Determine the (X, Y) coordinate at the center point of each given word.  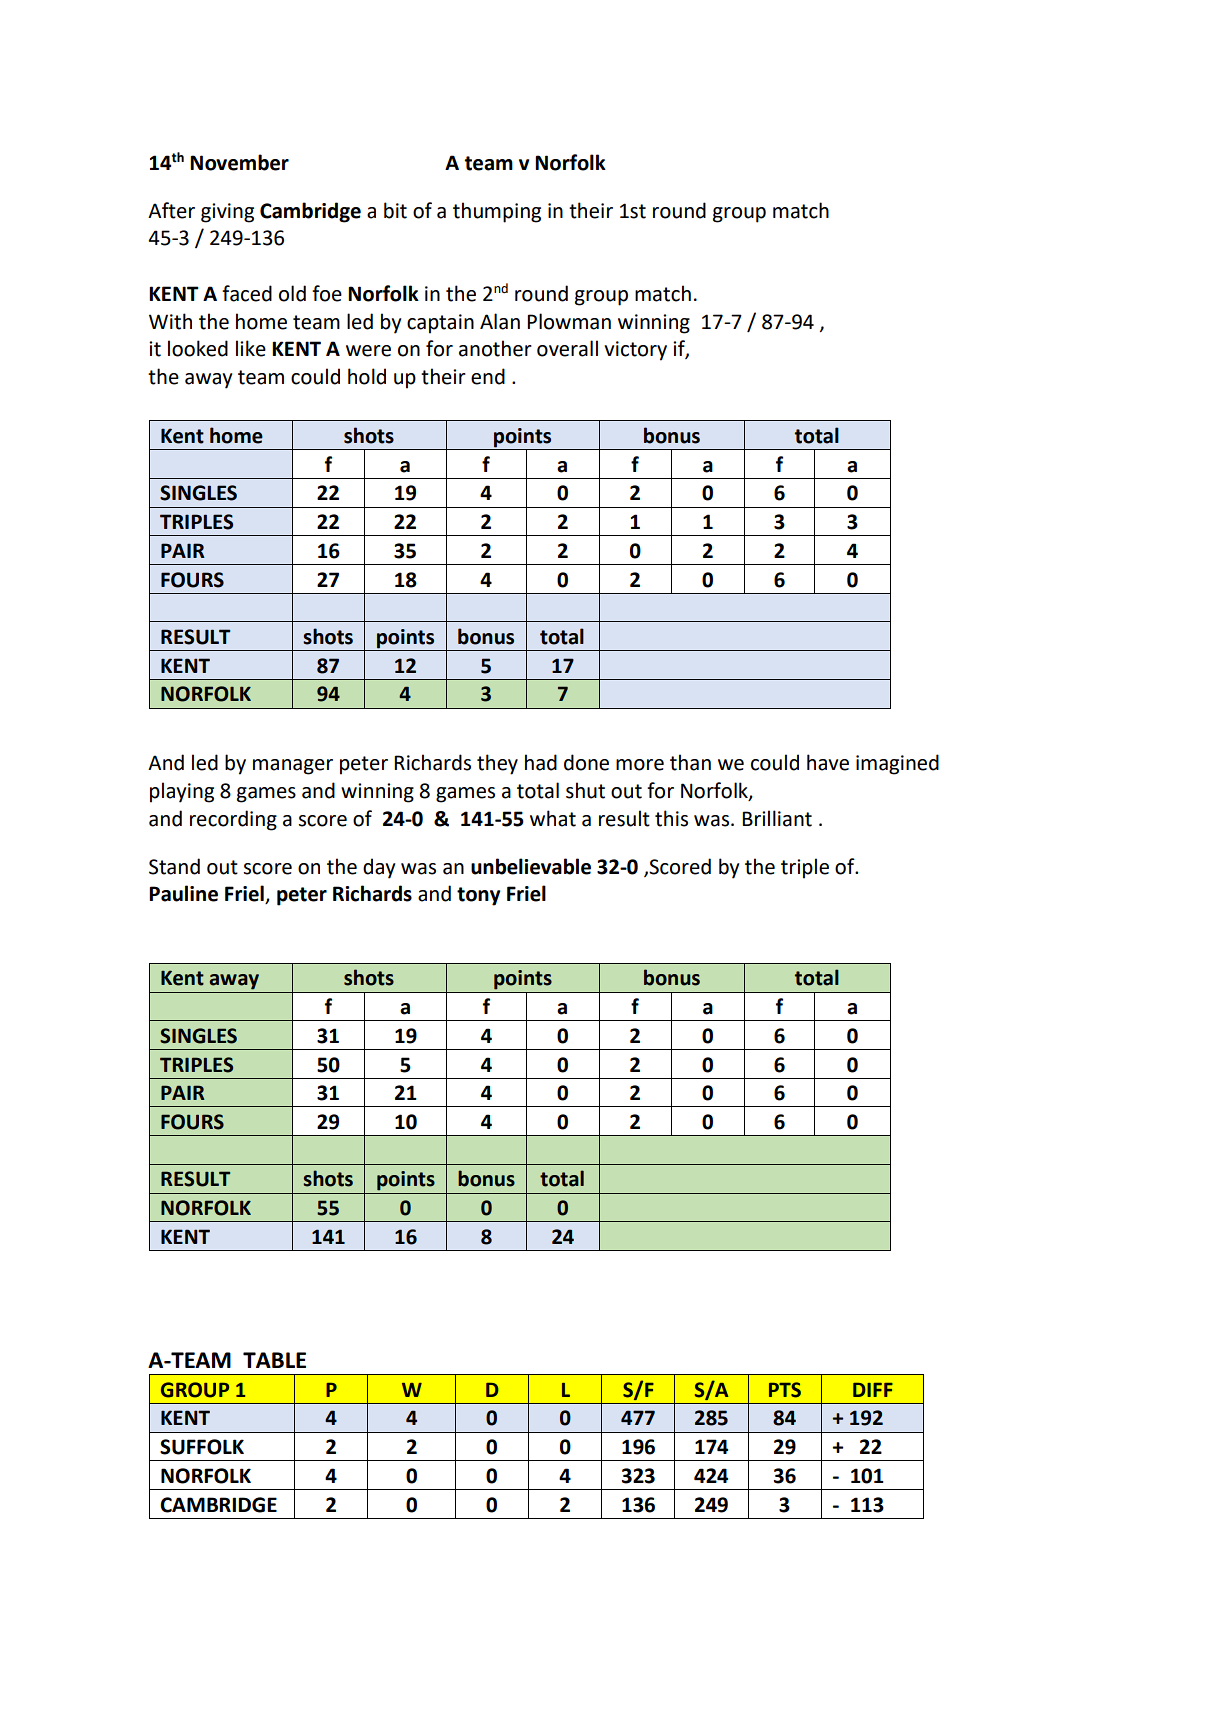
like (251, 348)
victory (635, 351)
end (488, 376)
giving (227, 213)
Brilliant (777, 818)
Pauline (183, 893)
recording (233, 820)
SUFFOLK (202, 1447)
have (828, 762)
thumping (497, 212)
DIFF (873, 1390)
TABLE (274, 1360)
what (553, 818)
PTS (785, 1390)
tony (478, 896)
